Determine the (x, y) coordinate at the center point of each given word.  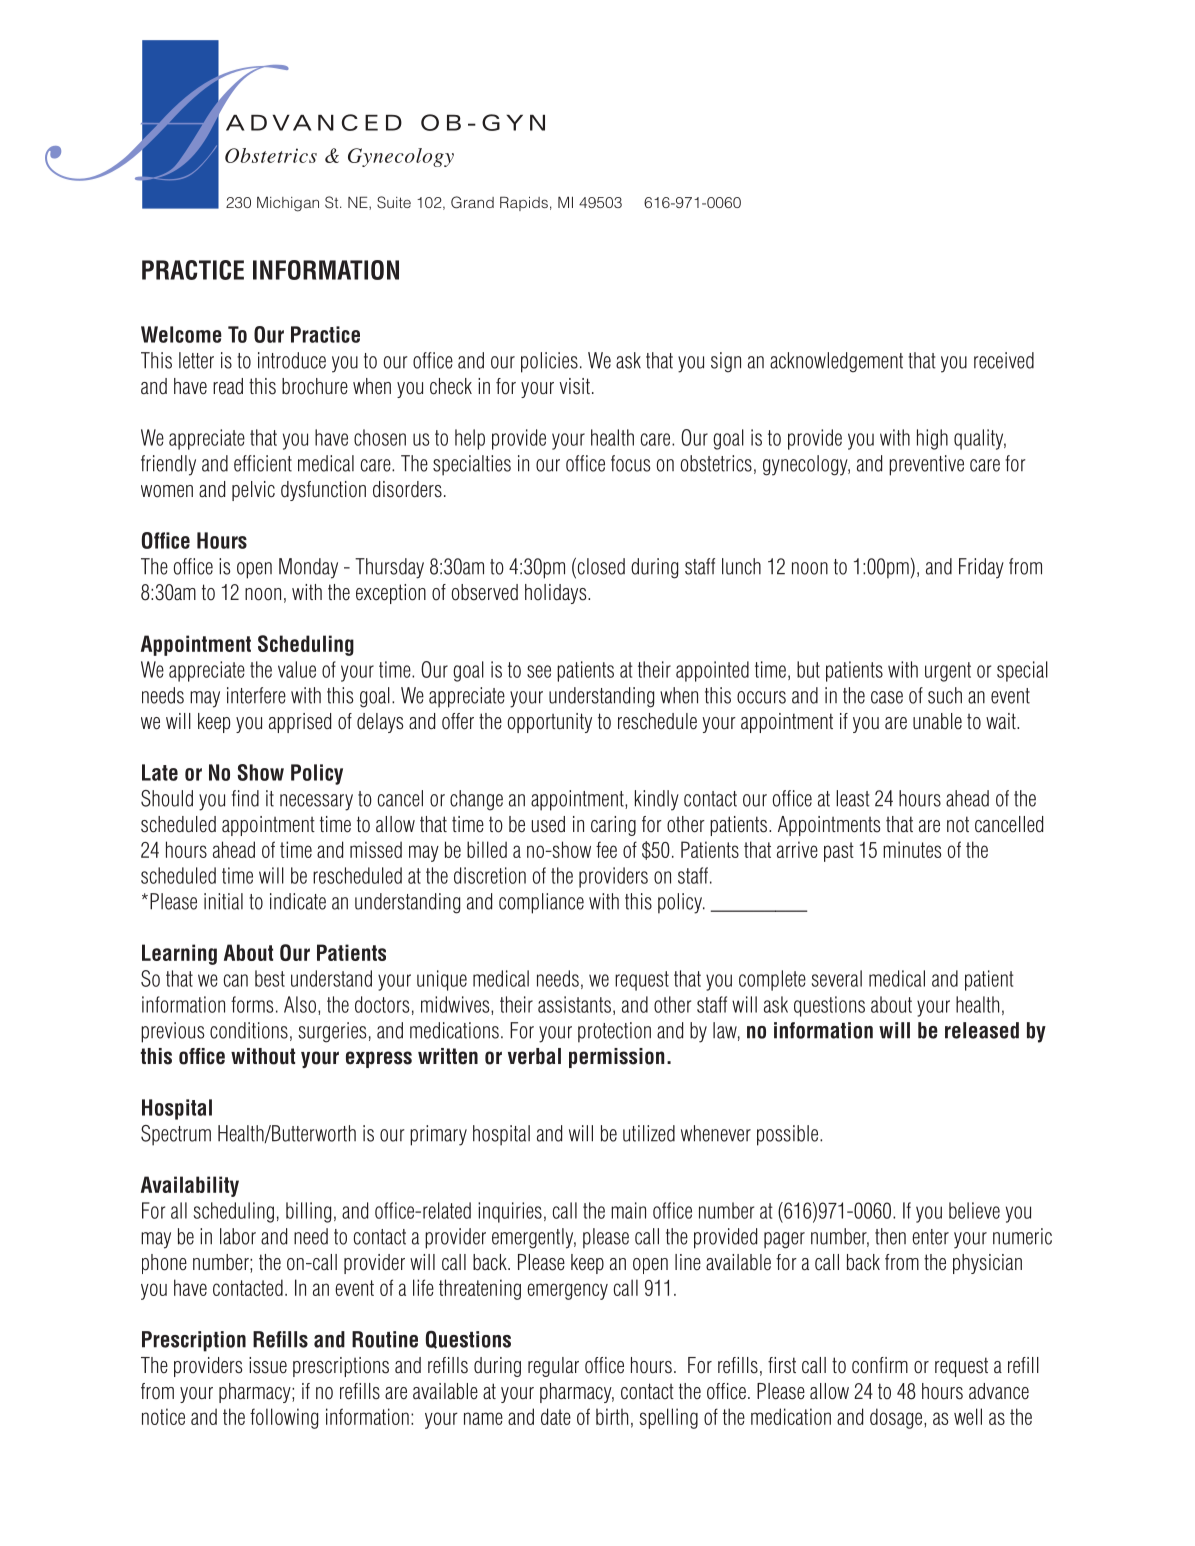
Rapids (524, 203)
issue (268, 1365)
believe (974, 1210)
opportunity (550, 723)
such (945, 695)
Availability (190, 1186)
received (1004, 360)
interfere (256, 695)
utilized (649, 1133)
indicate (298, 901)
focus (630, 463)
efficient (263, 463)
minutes (912, 849)
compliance (541, 903)
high (932, 439)
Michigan (288, 204)
